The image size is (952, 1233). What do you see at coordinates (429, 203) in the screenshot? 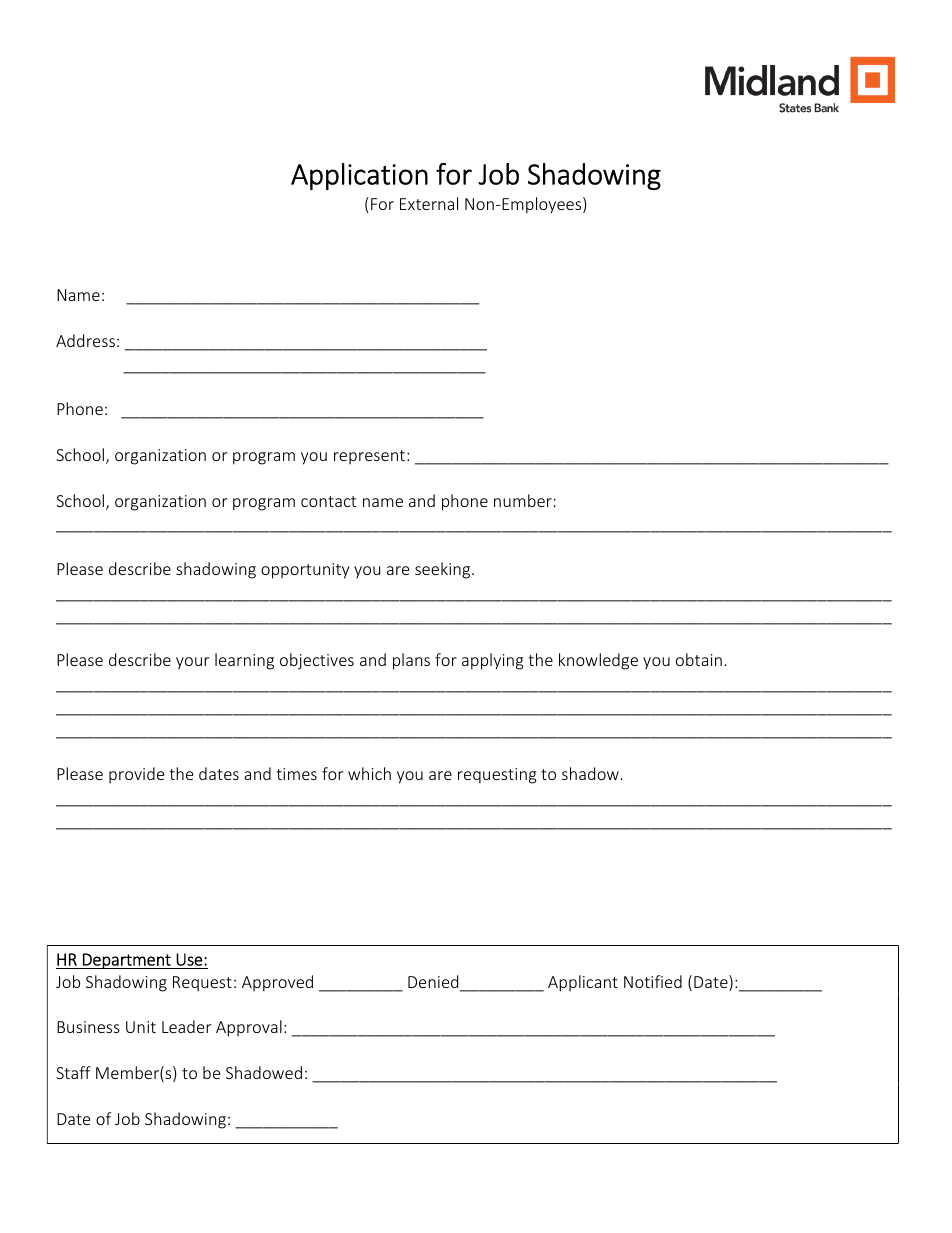
I see `External` at bounding box center [429, 203].
